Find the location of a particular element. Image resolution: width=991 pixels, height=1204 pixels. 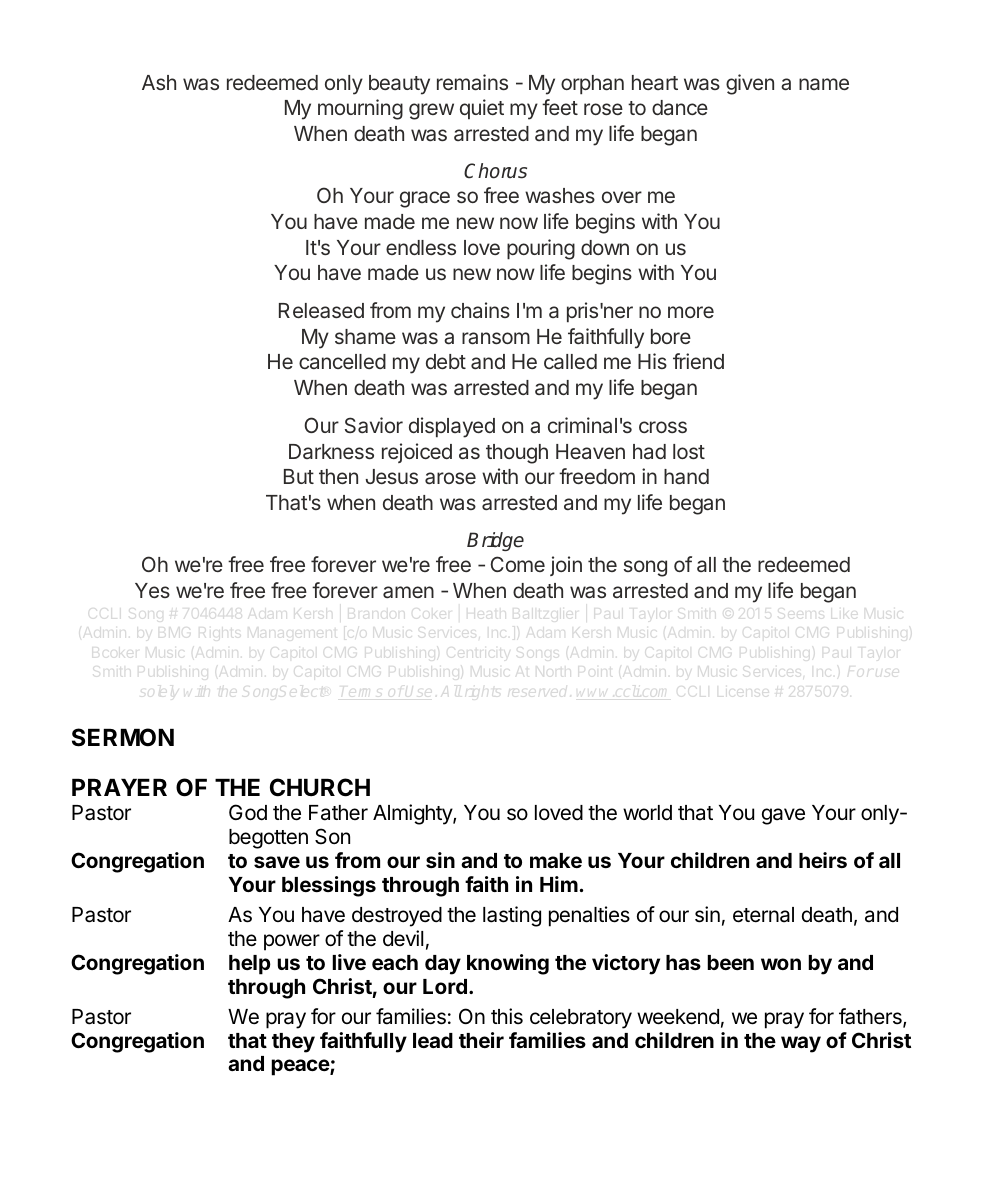

their is located at coordinates (481, 1040).
